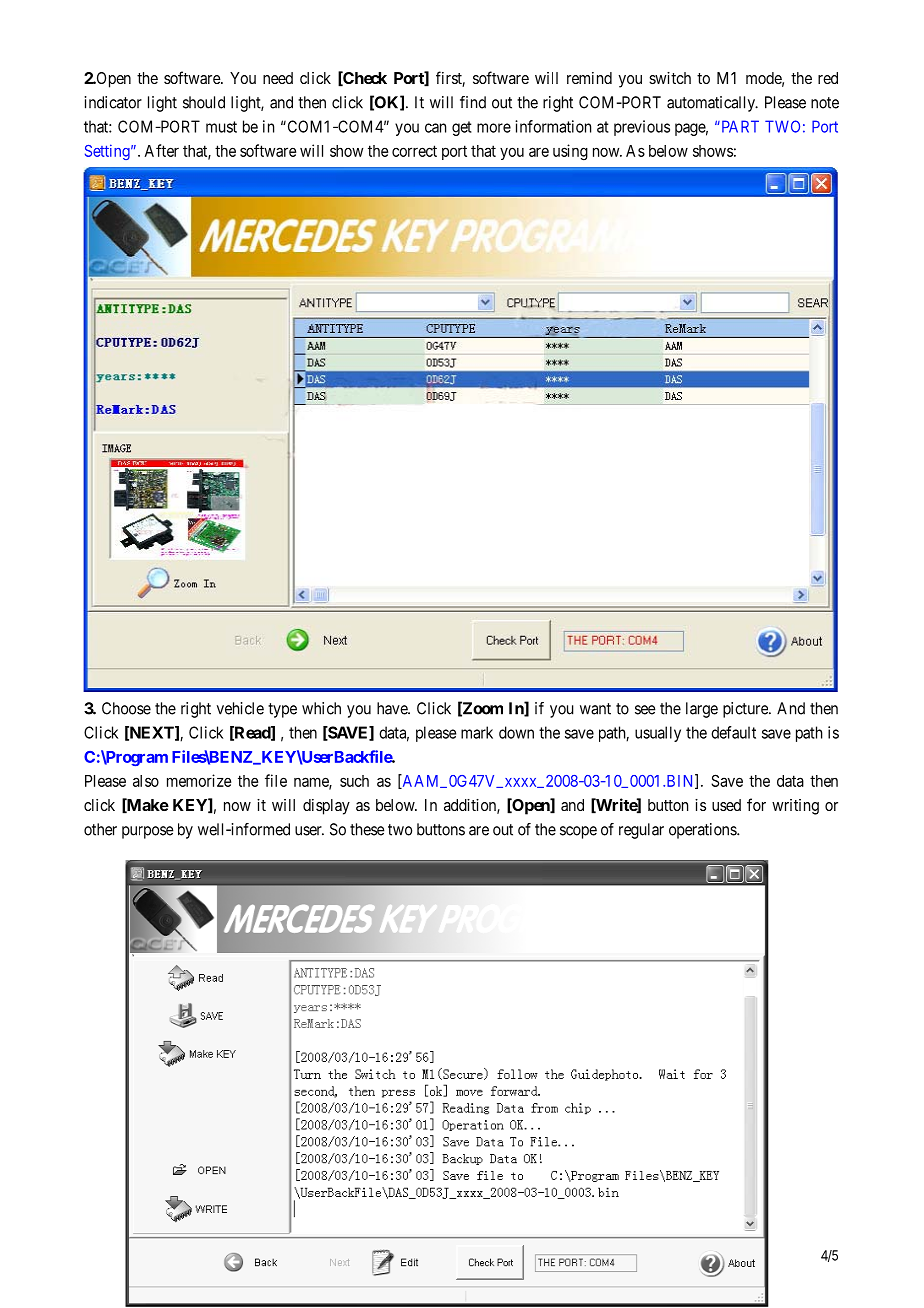 This page has height=1308, width=924. I want to click on fin, so click(469, 102).
